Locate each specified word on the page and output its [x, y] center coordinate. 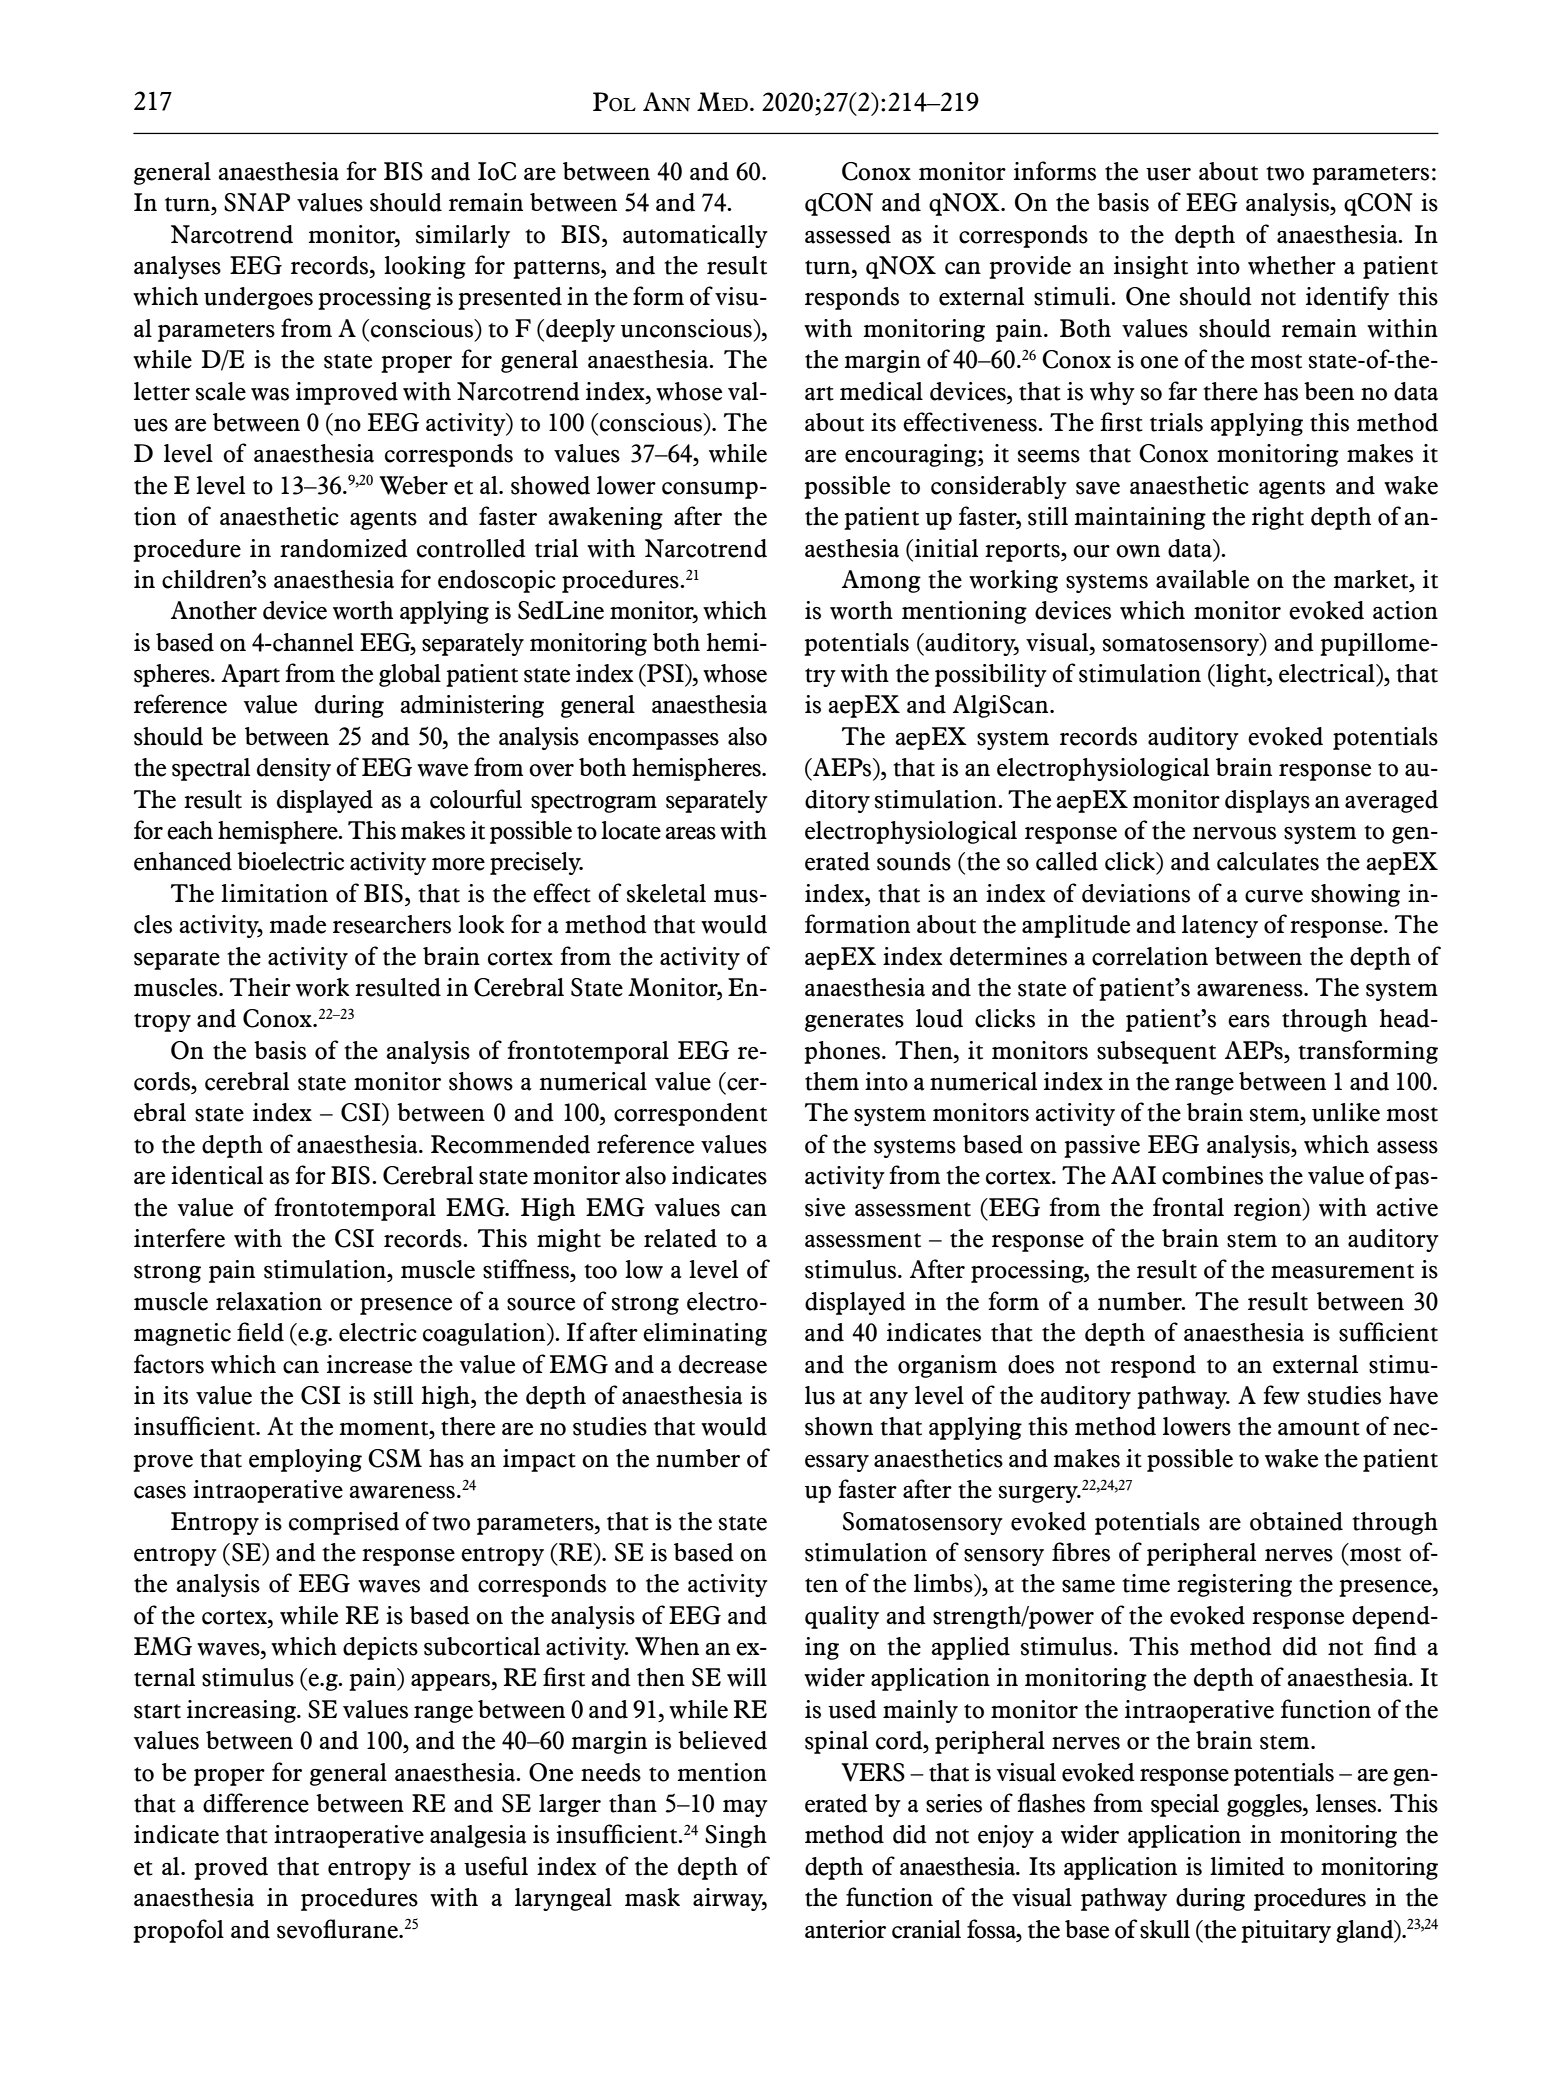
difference [256, 1803]
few [1281, 1395]
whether [1292, 265]
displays [1267, 801]
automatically [695, 236]
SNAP [257, 202]
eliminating [705, 1334]
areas [690, 833]
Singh [736, 1836]
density [294, 769]
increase [369, 1364]
